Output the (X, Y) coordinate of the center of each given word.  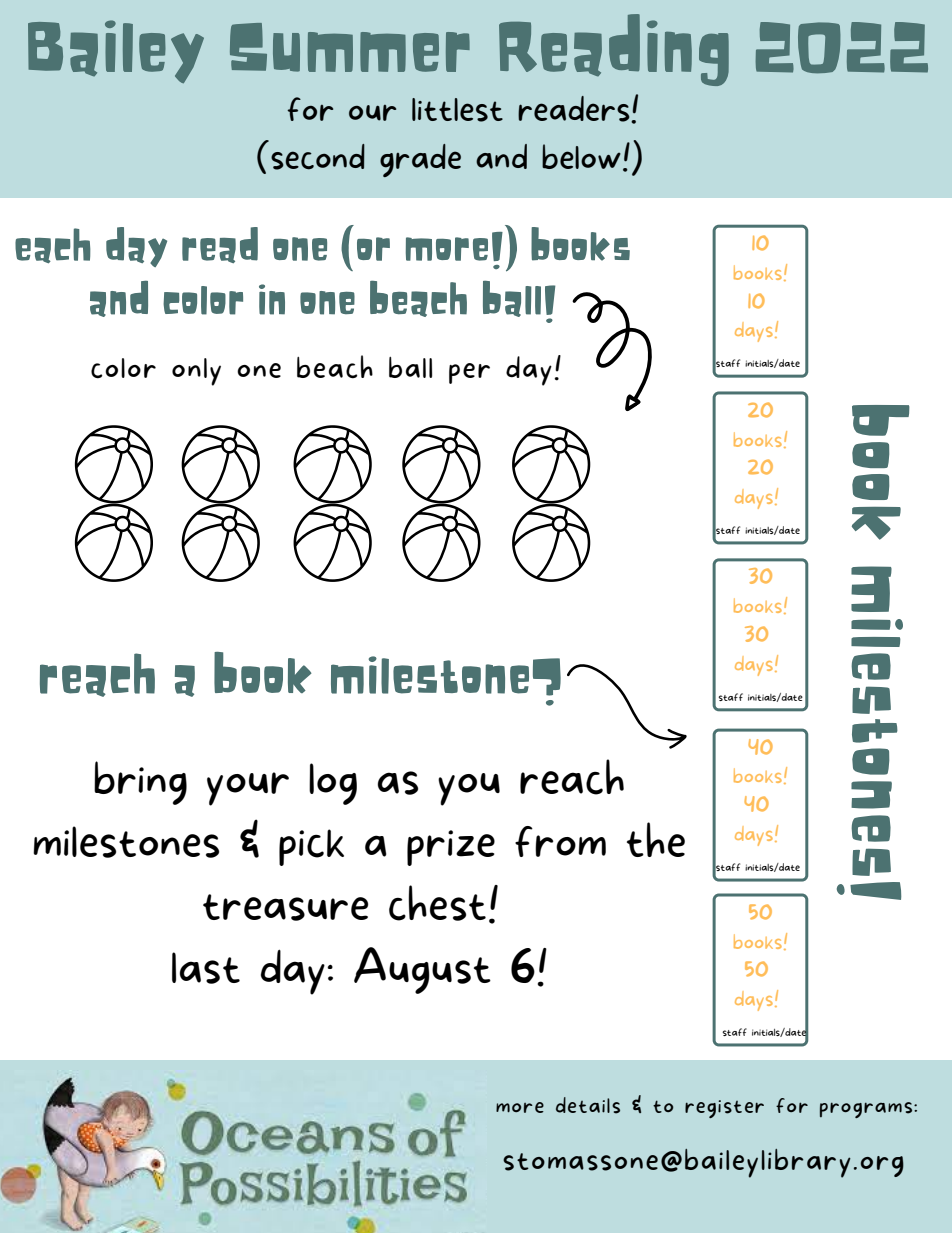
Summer (350, 47)
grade (420, 160)
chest (437, 903)
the (656, 839)
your (248, 789)
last (206, 968)
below (581, 156)
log (333, 784)
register (724, 1109)
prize (451, 848)
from (560, 841)
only (196, 372)
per (469, 373)
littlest (457, 110)
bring (140, 783)
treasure (285, 907)
